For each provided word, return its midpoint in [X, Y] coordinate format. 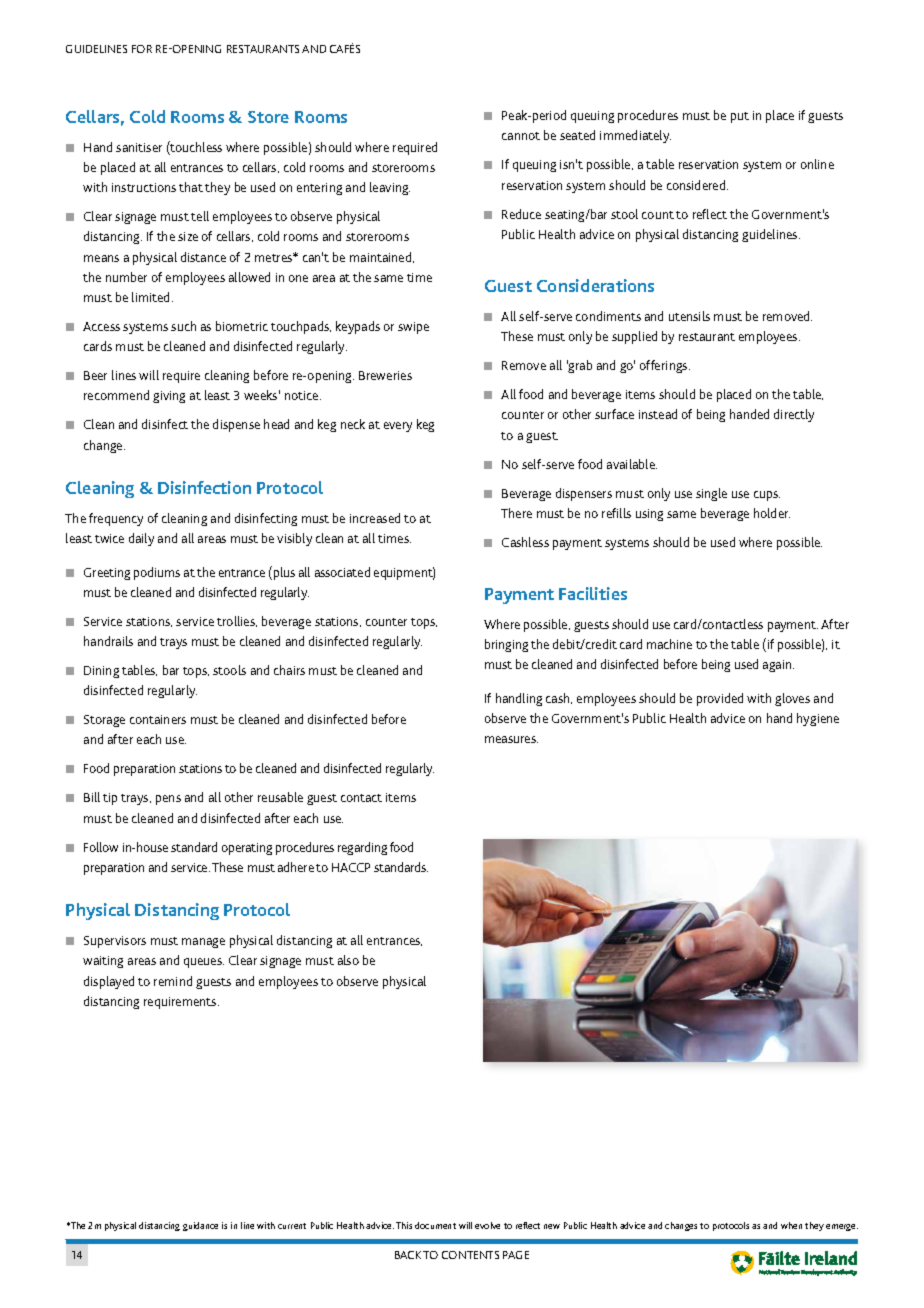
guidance [200, 1226]
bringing [506, 645]
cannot [521, 136]
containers [158, 719]
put [740, 117]
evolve [487, 1225]
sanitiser [139, 147]
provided [720, 699]
